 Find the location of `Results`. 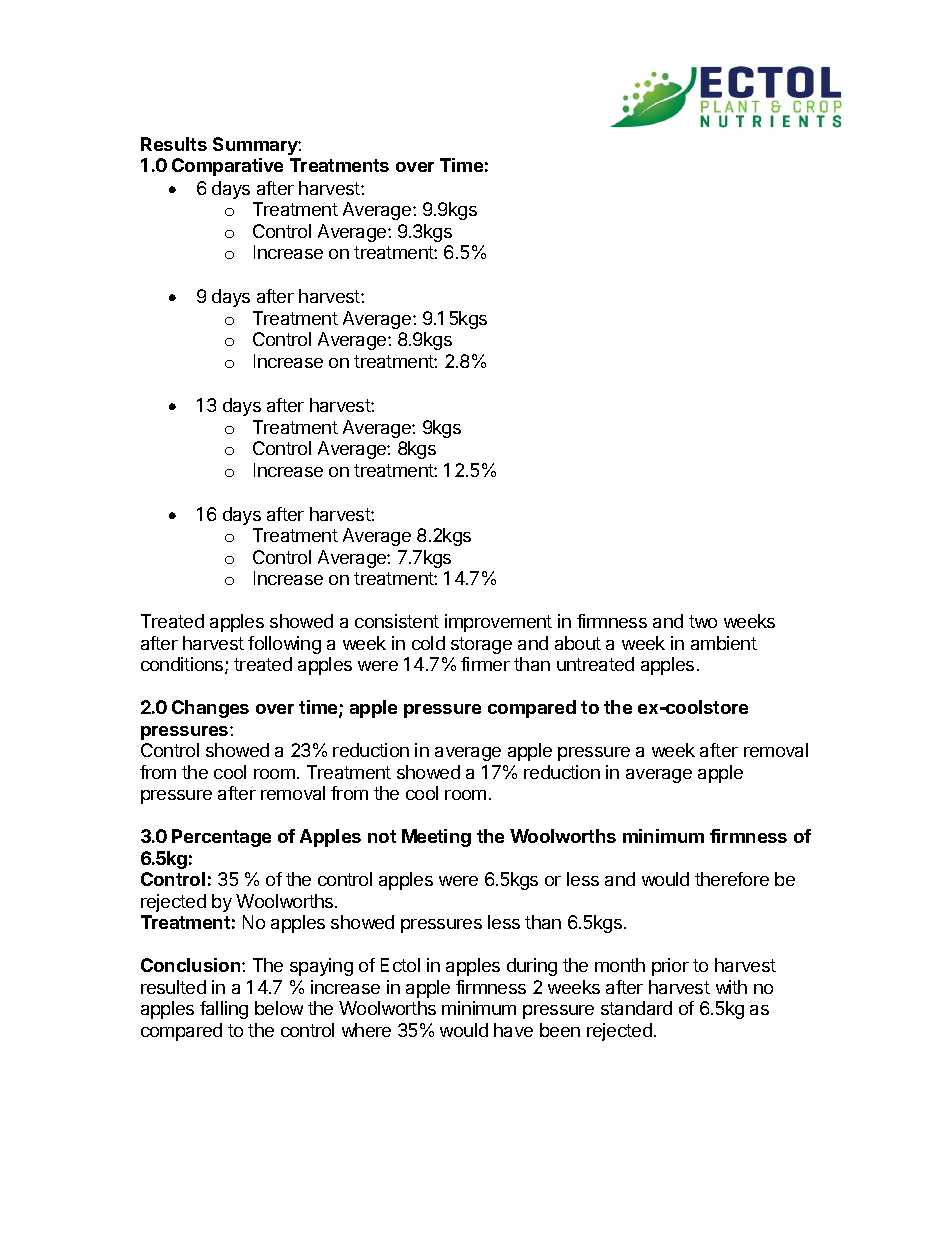

Results is located at coordinates (174, 144).
